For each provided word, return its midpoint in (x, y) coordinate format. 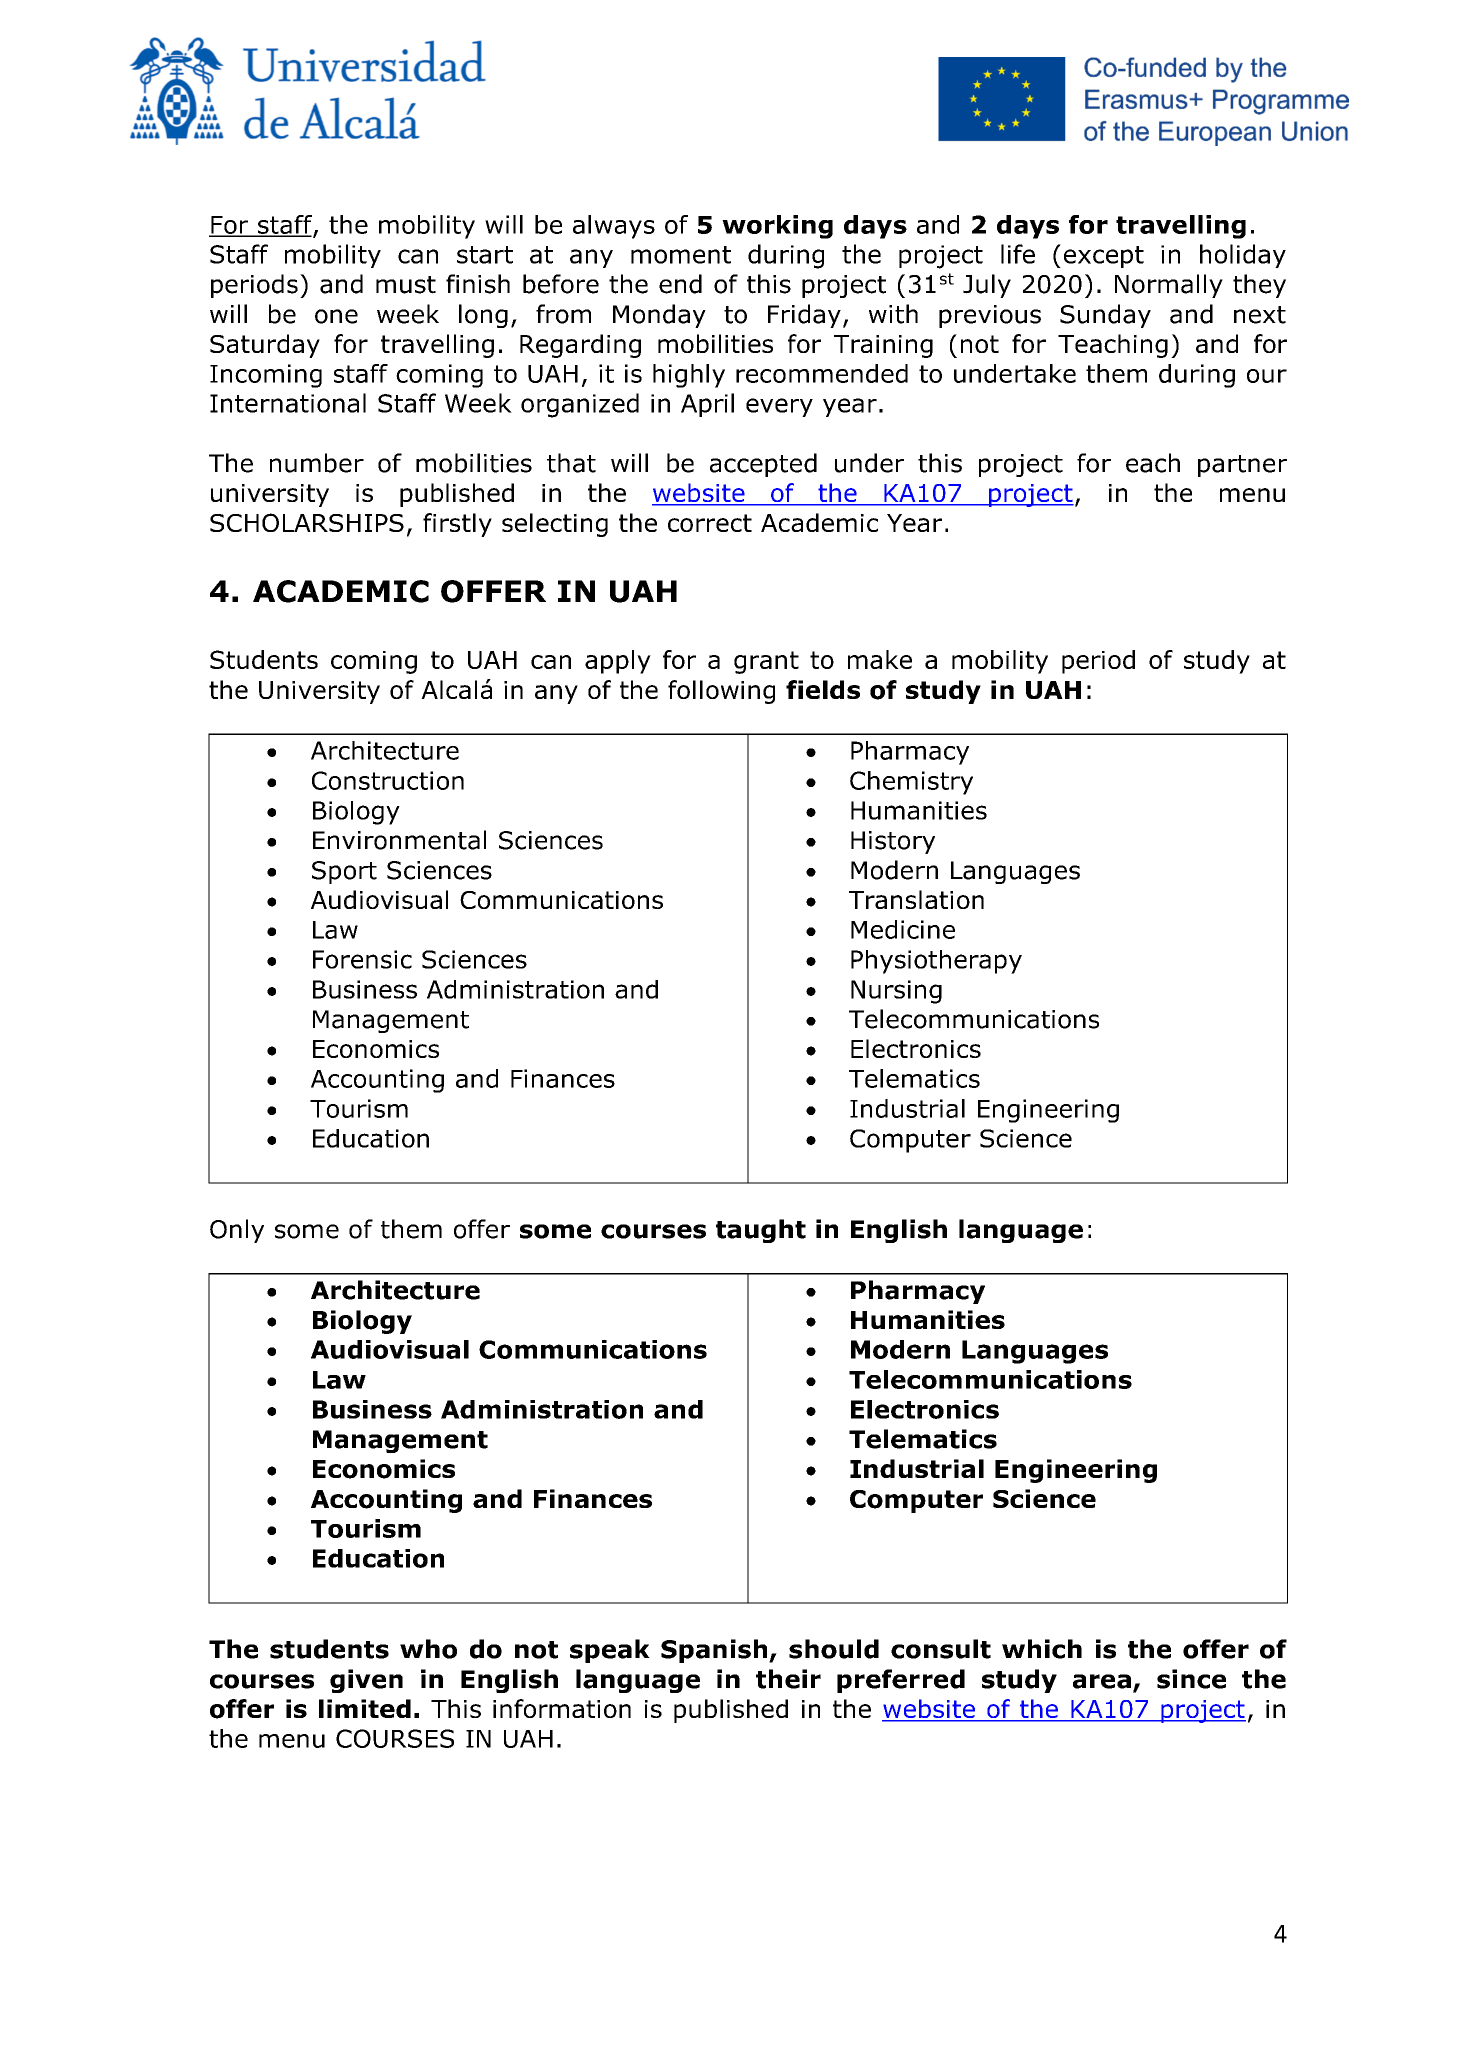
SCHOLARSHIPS (307, 522)
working (777, 227)
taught (761, 1231)
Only (237, 1231)
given (366, 1681)
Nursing (896, 992)
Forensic (362, 959)
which (1042, 1649)
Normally (1169, 286)
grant (766, 662)
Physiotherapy (936, 962)
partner (1242, 466)
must (406, 285)
